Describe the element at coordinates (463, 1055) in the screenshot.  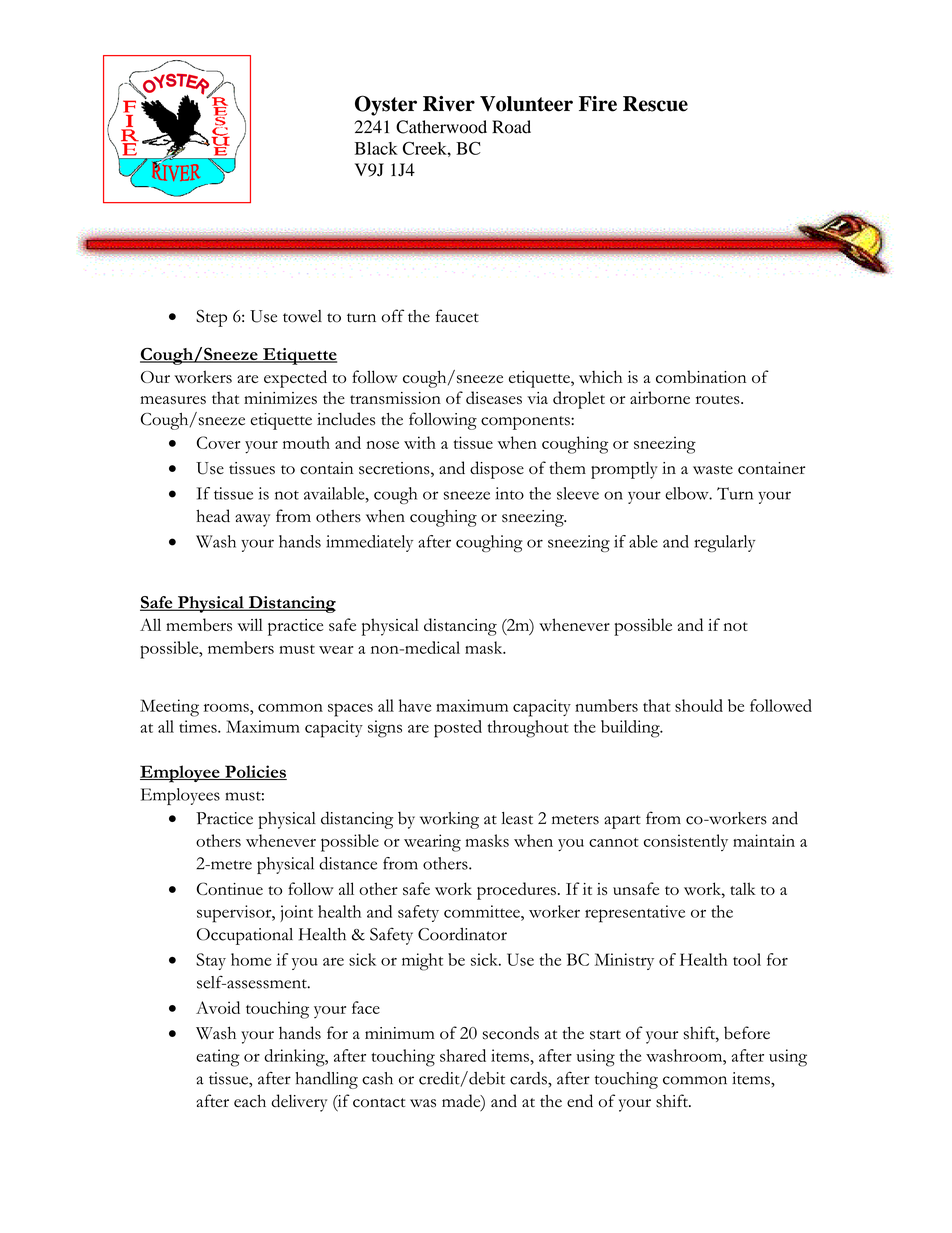
I see `shared` at that location.
